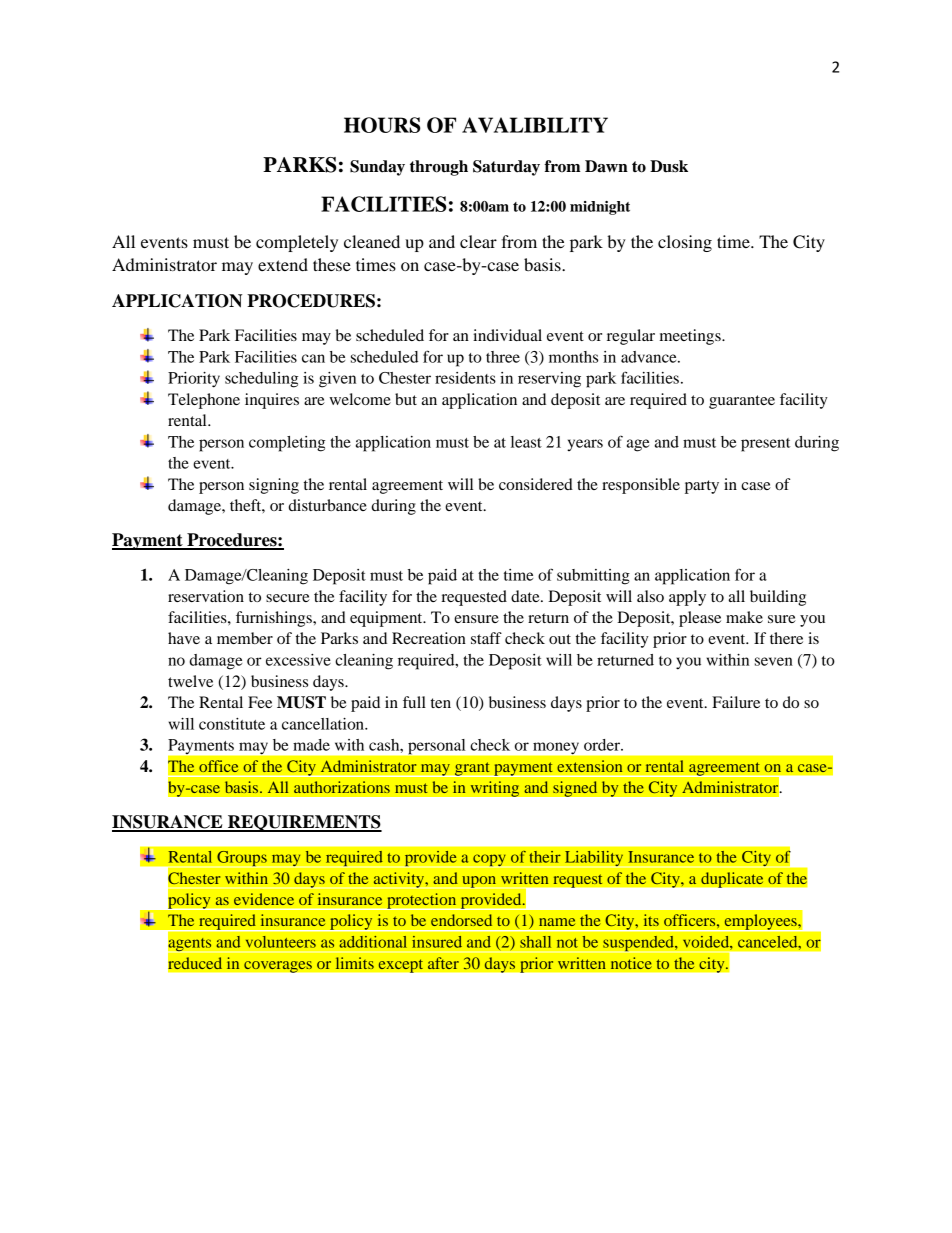  I want to click on Saturday, so click(506, 168).
